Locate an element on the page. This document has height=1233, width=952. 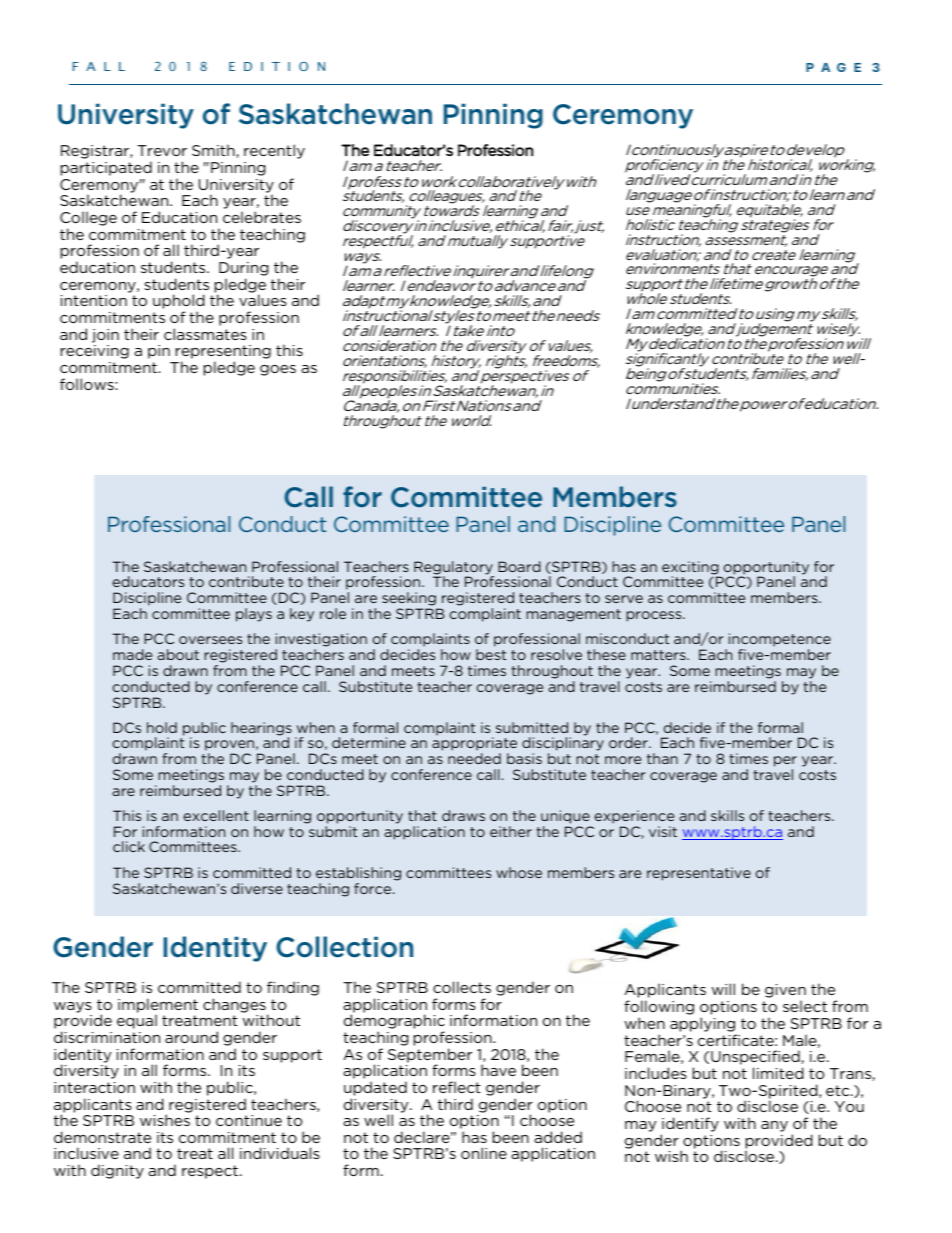
incompetence is located at coordinates (778, 641).
